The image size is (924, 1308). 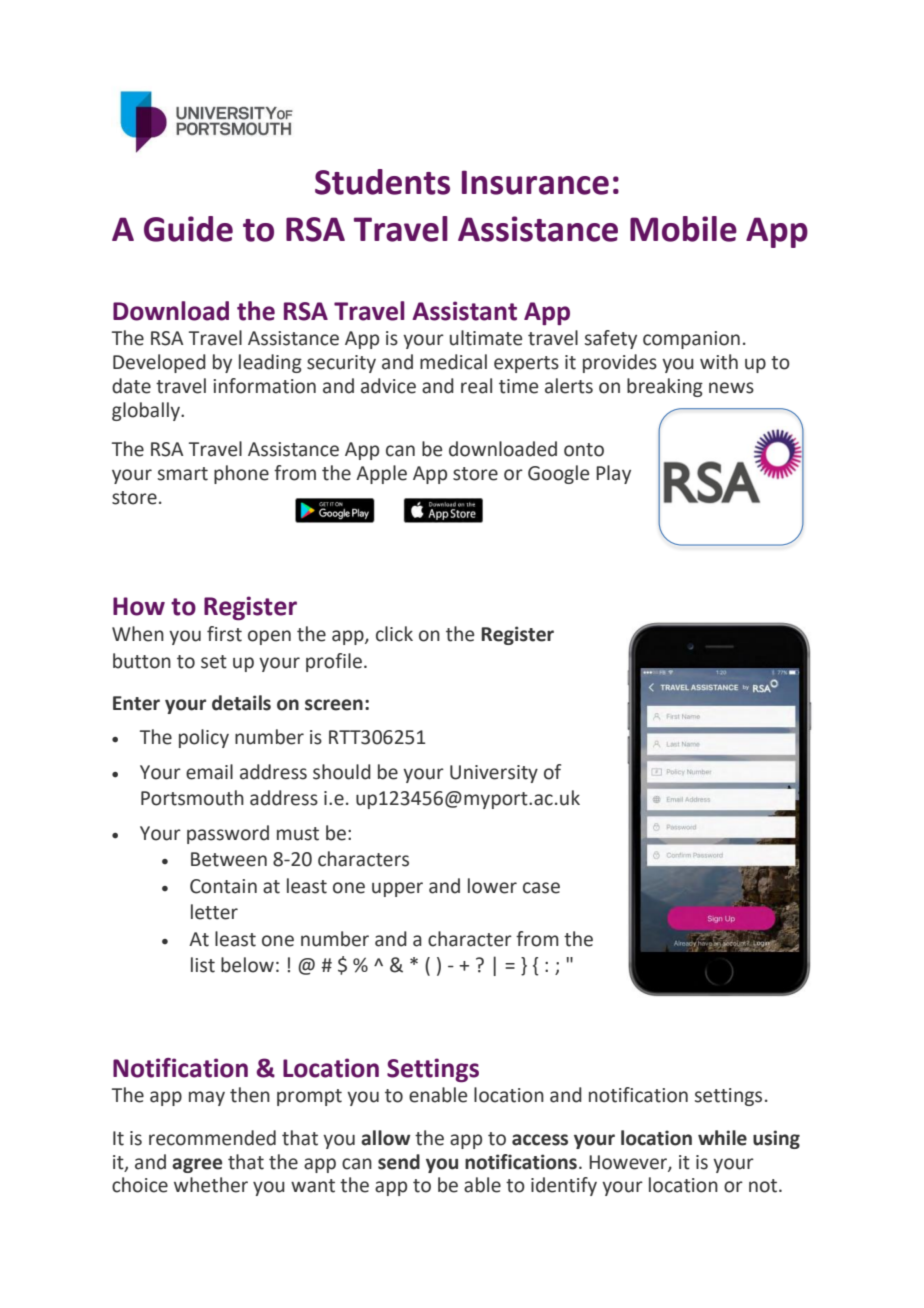 What do you see at coordinates (188, 229) in the document?
I see `Guide` at bounding box center [188, 229].
